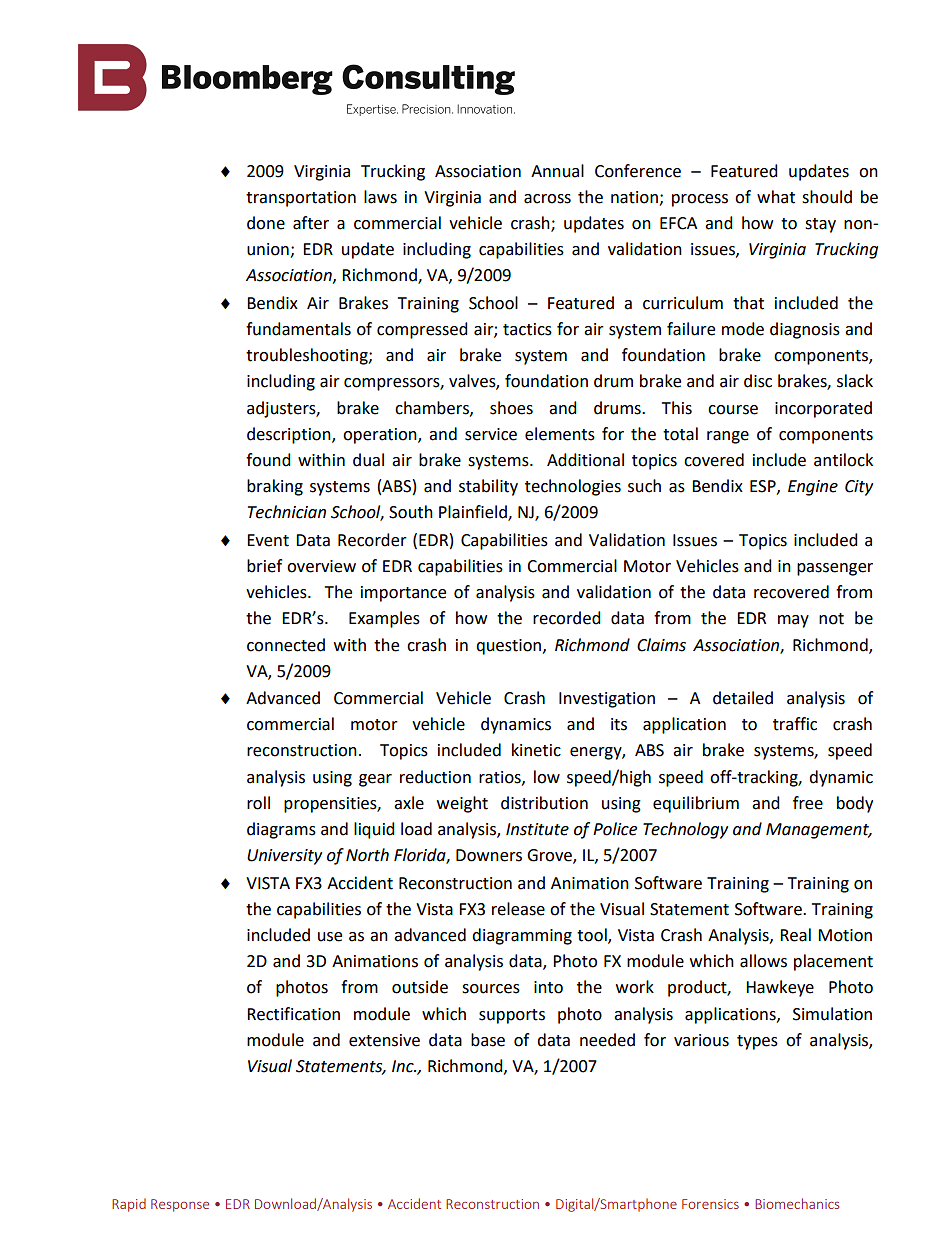 The image size is (952, 1233). What do you see at coordinates (508, 647) in the screenshot?
I see `question` at bounding box center [508, 647].
